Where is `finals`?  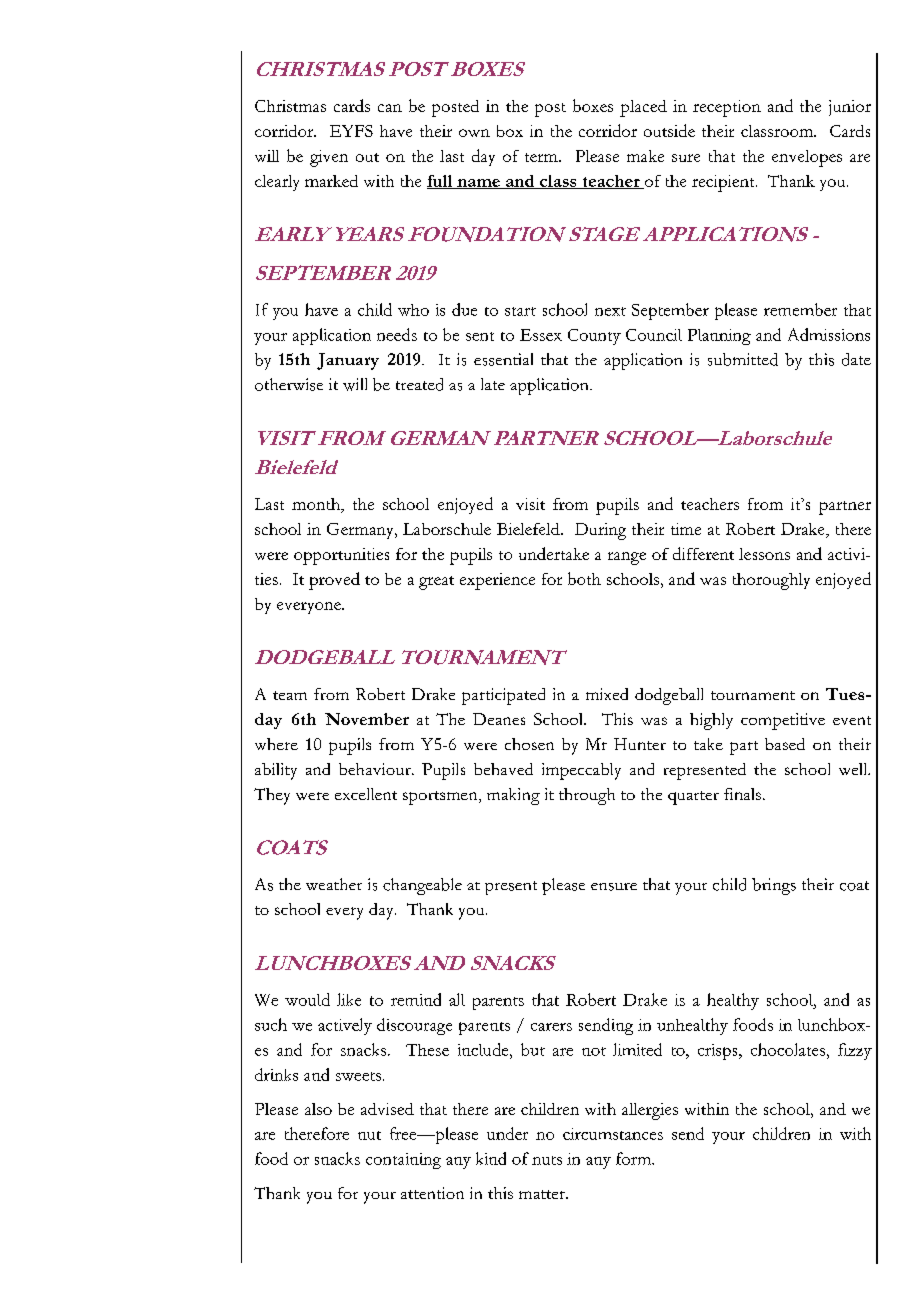 finals is located at coordinates (744, 794).
